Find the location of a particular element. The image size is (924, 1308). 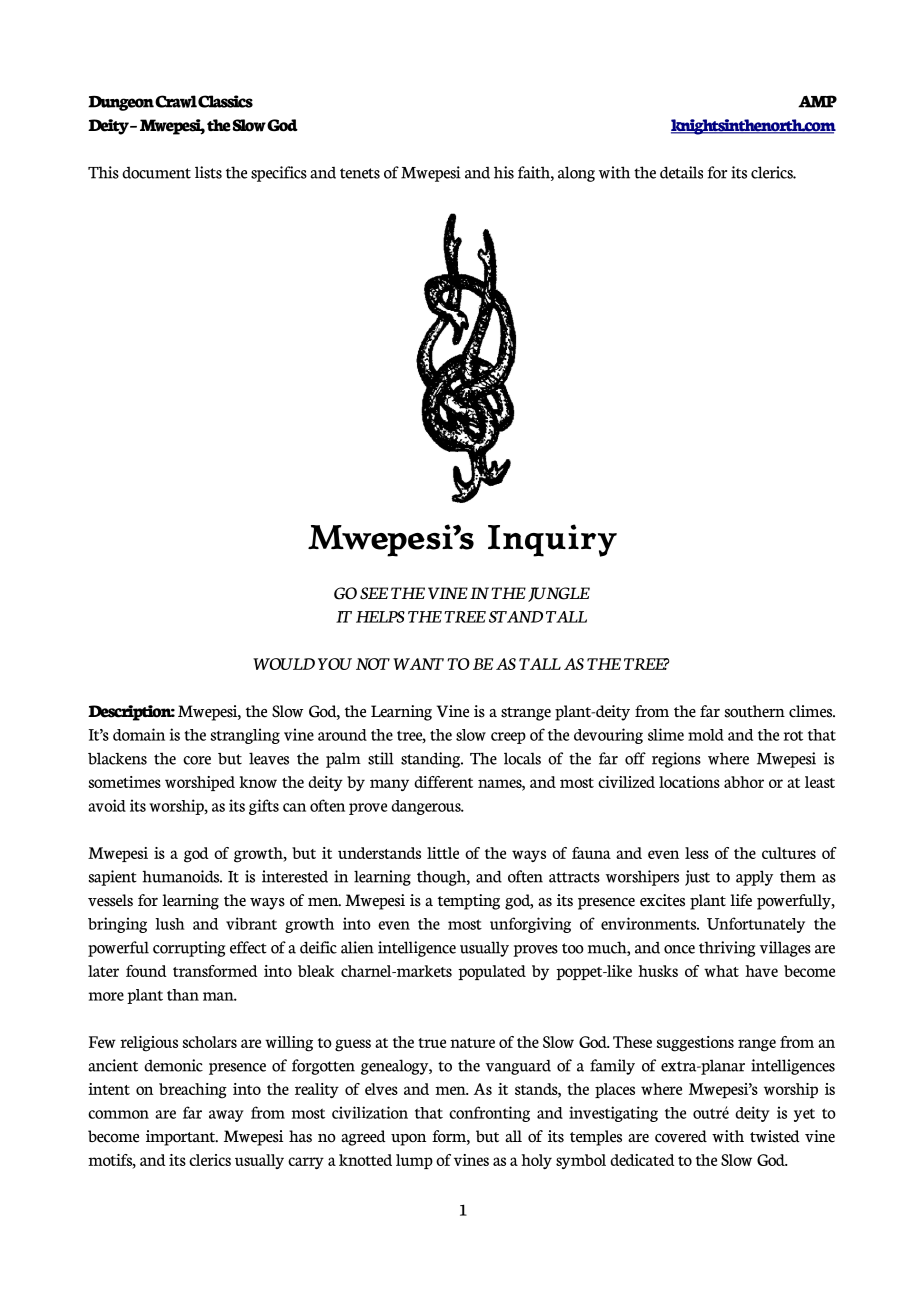

southern is located at coordinates (754, 711).
